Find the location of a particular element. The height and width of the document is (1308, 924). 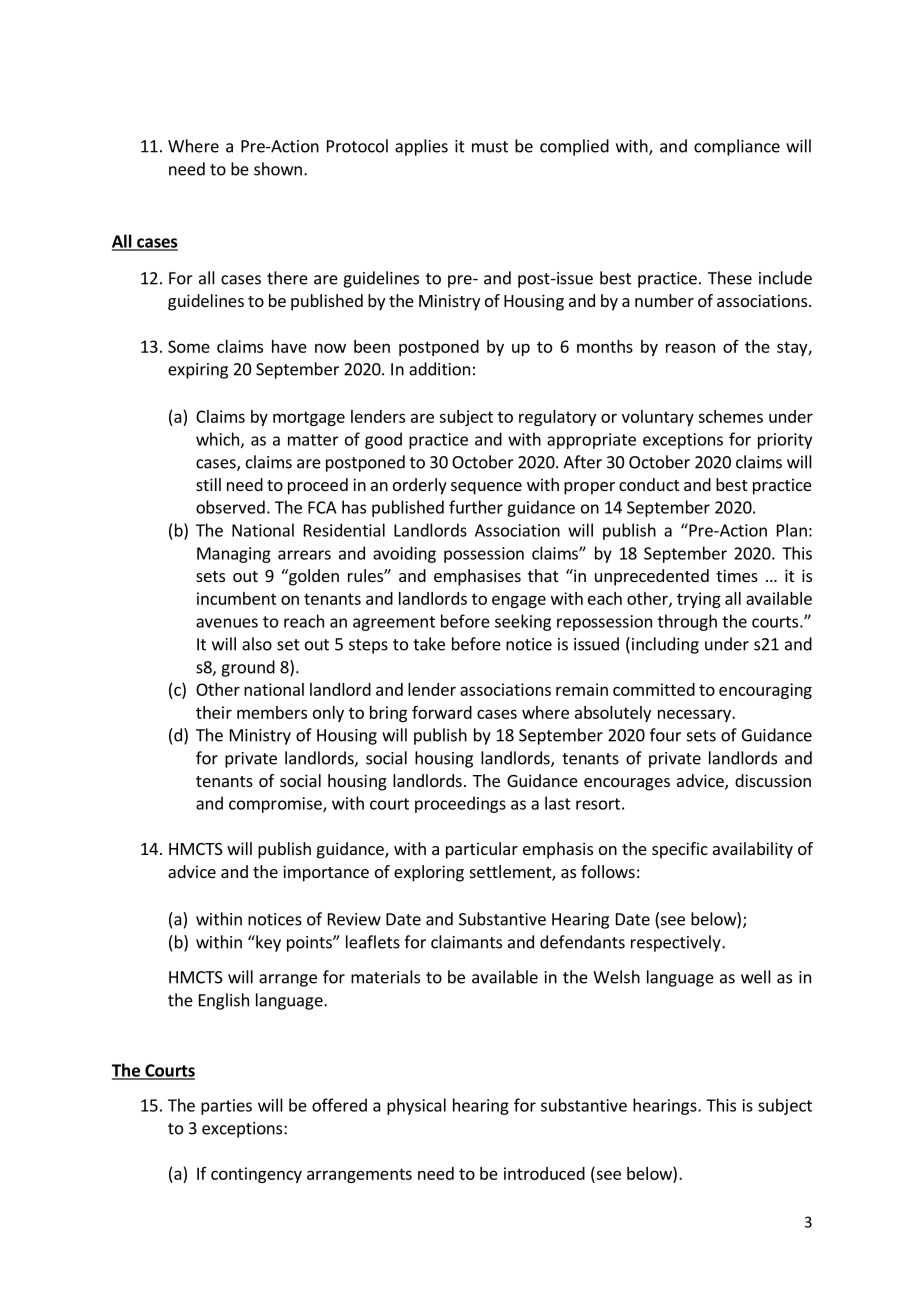

sequence is located at coordinates (486, 488).
